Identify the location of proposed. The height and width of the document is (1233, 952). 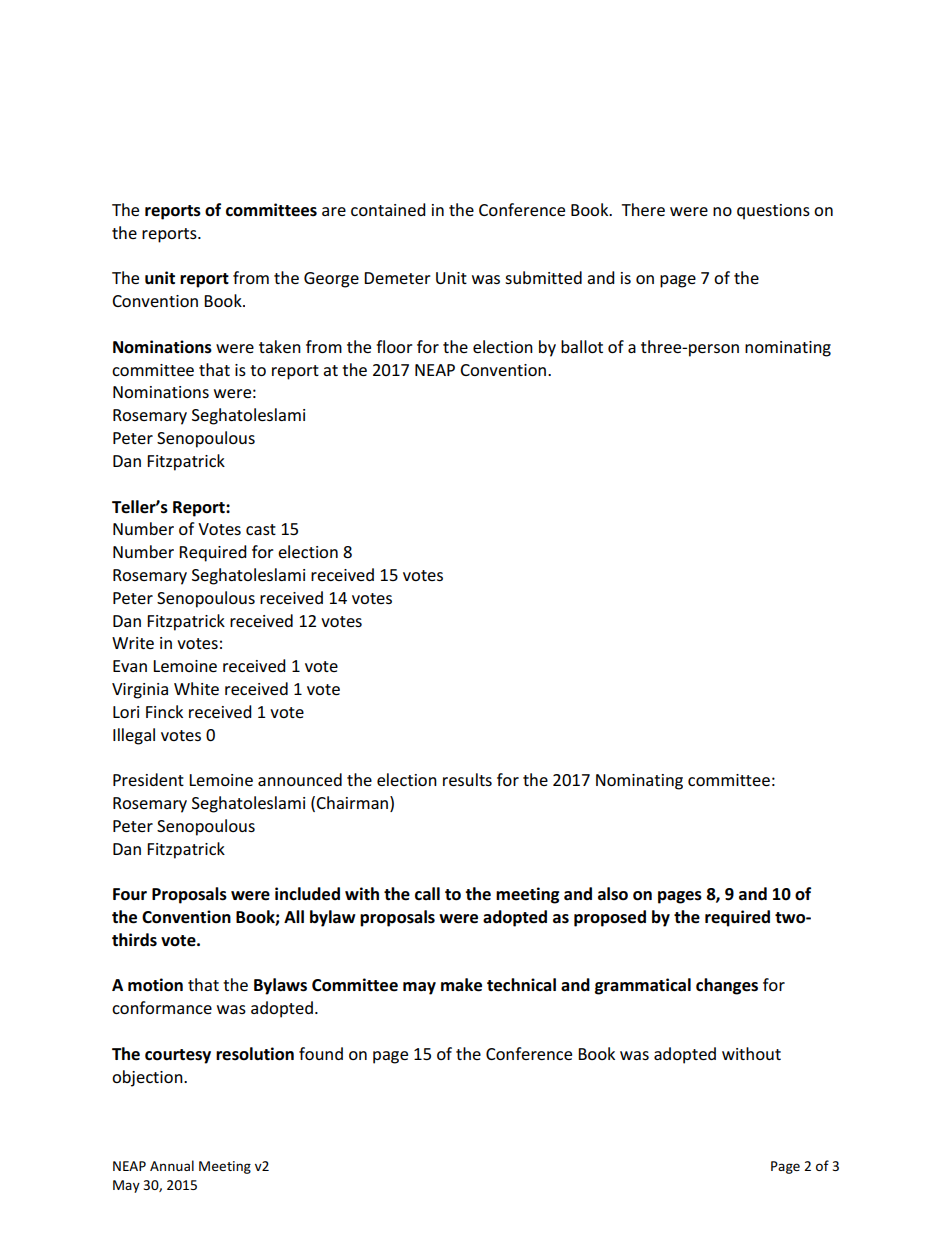
(610, 918).
